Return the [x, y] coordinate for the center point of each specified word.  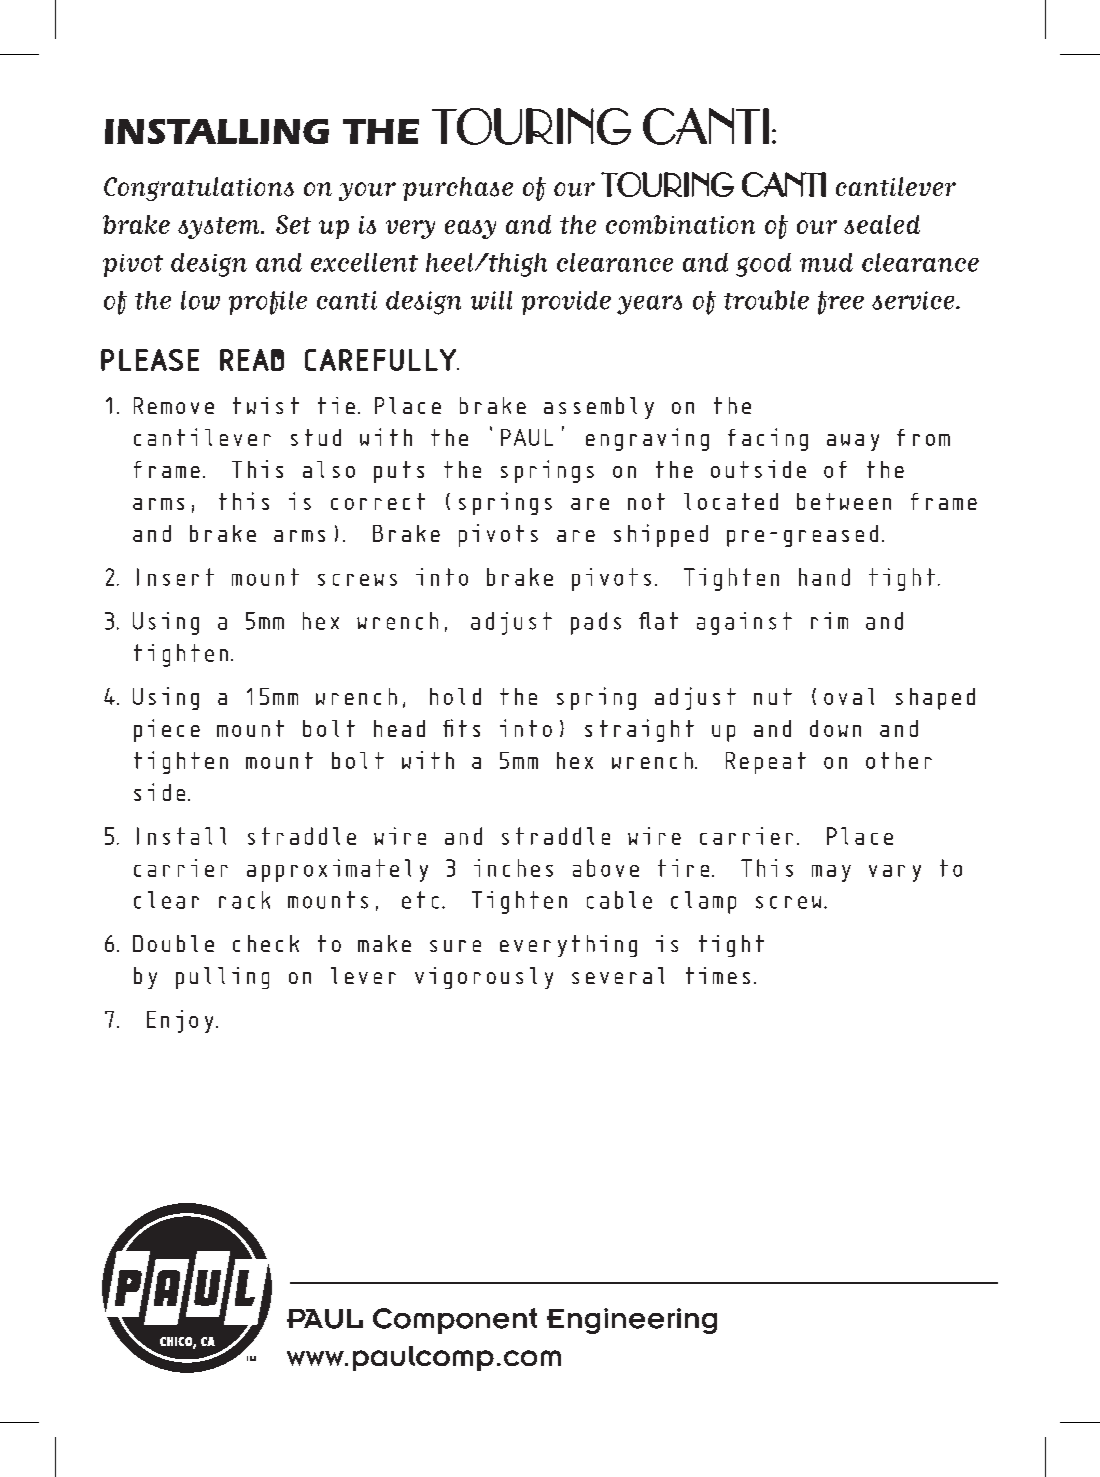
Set [293, 224]
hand [824, 577]
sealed [882, 224]
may [831, 873]
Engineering [632, 1321]
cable [619, 900]
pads [596, 623]
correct [378, 501]
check [266, 943]
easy [470, 229]
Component [455, 1321]
